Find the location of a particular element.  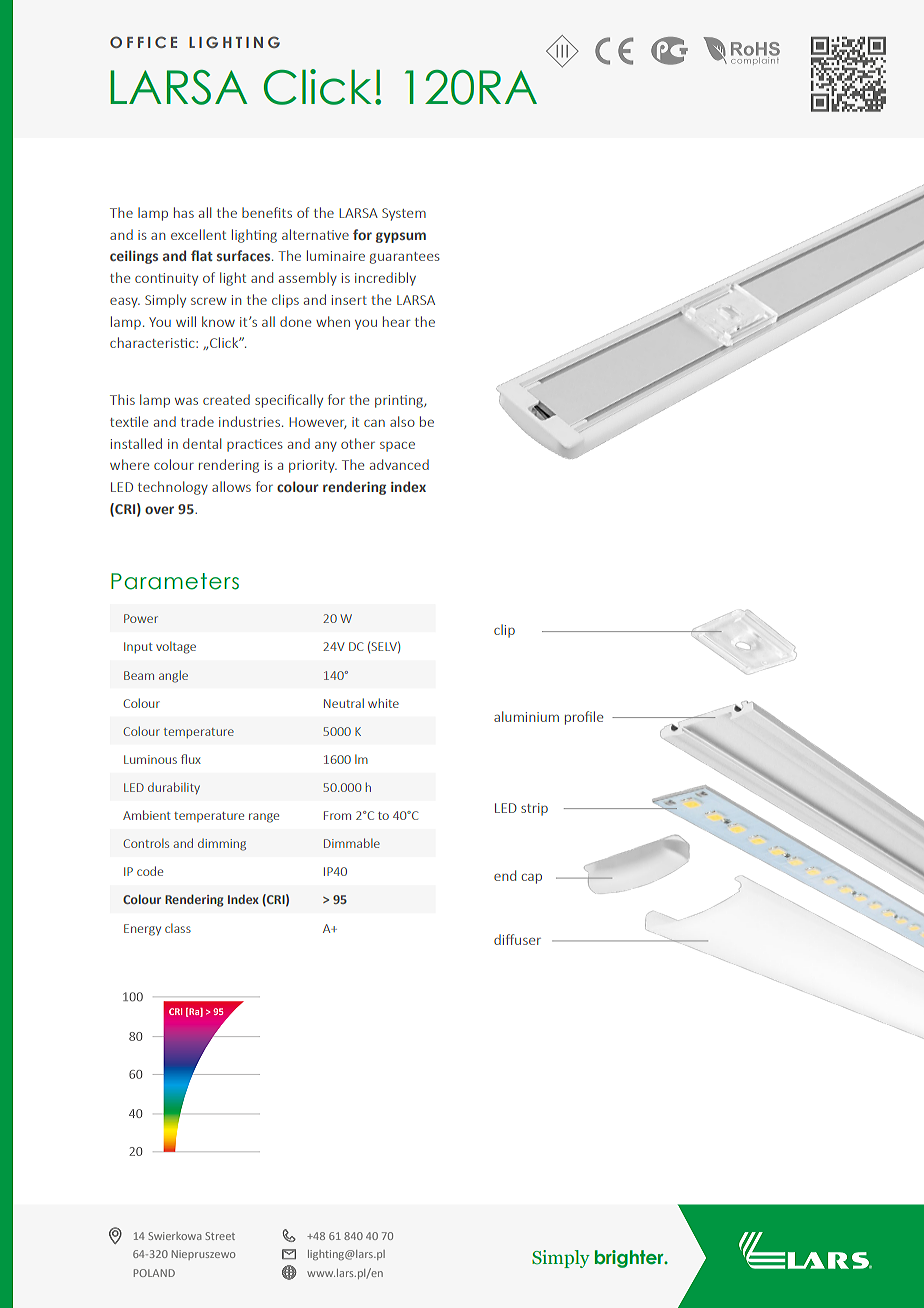

diffuser is located at coordinates (517, 939).
